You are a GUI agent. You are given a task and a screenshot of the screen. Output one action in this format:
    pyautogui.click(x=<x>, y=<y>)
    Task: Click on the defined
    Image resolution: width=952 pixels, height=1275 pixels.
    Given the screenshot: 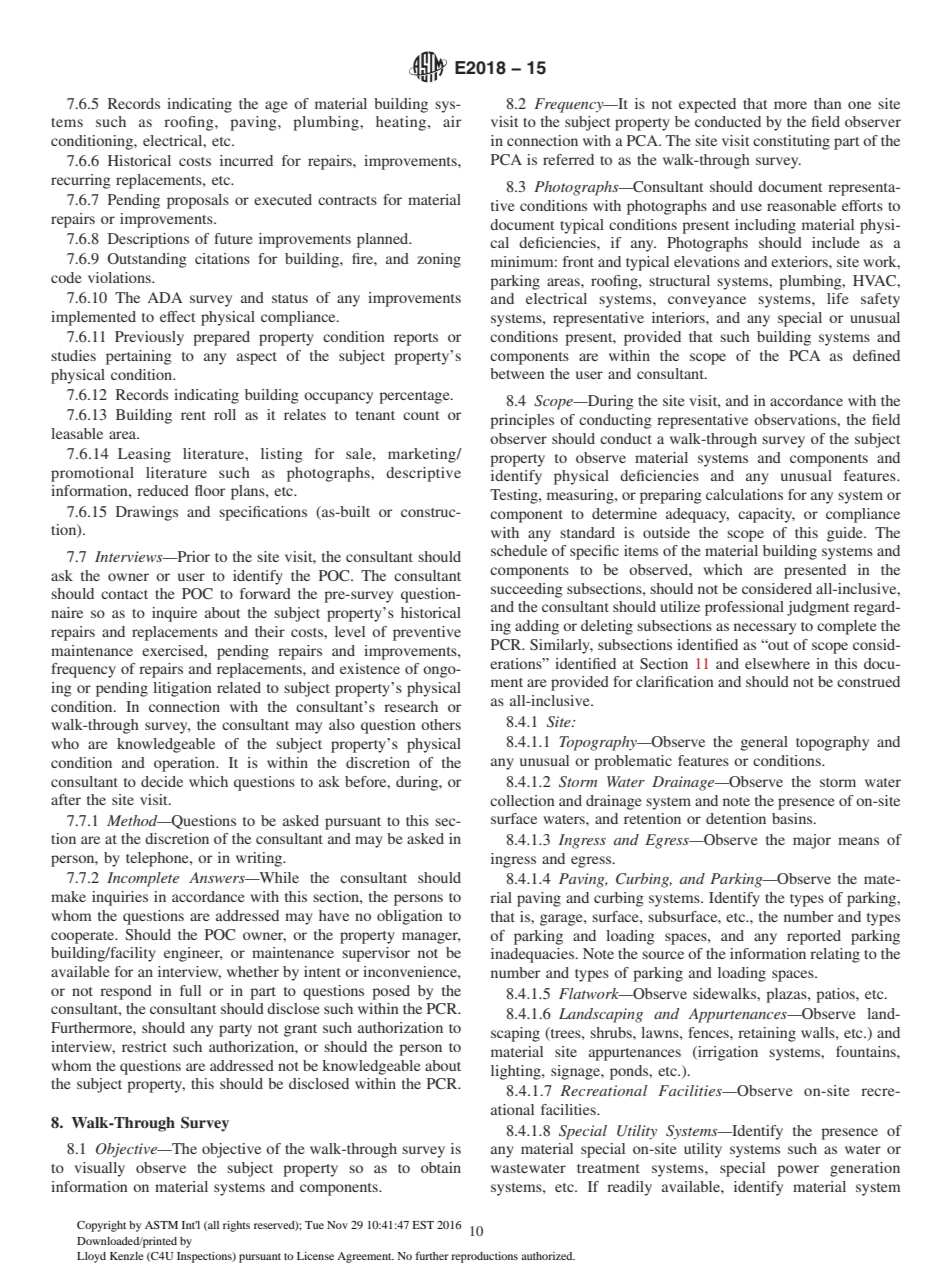 What is the action you would take?
    pyautogui.click(x=876, y=355)
